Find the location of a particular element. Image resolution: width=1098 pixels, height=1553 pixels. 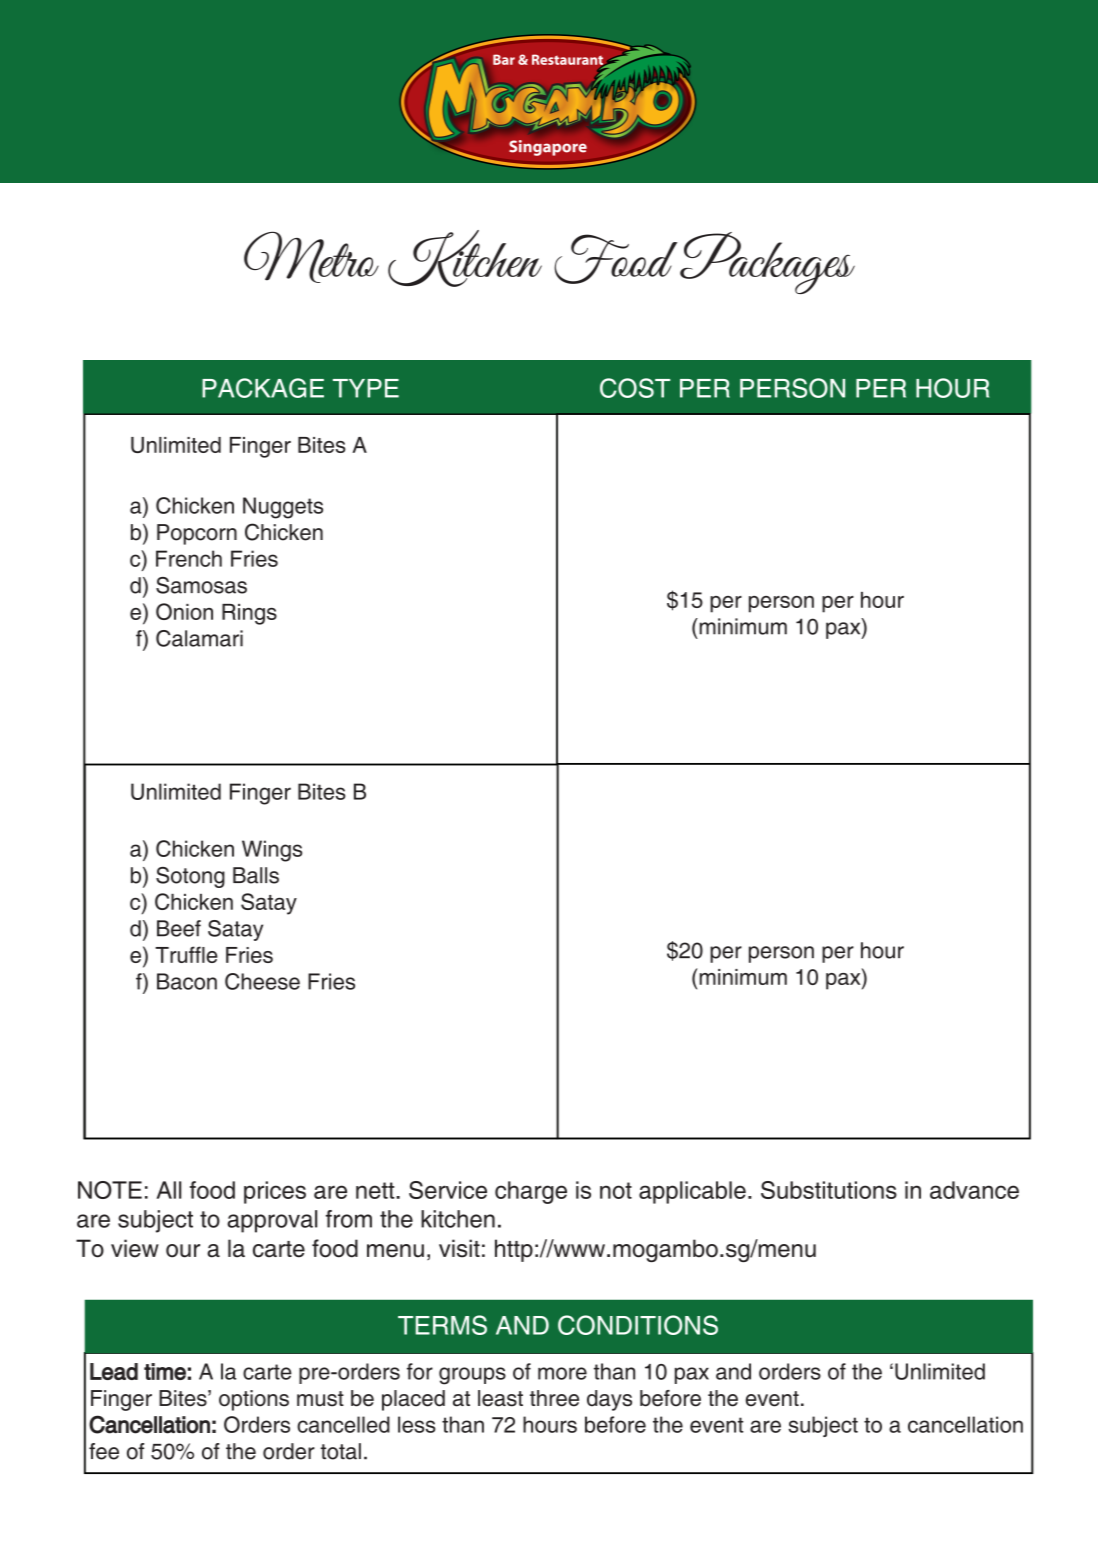

Samosas is located at coordinates (201, 585).
